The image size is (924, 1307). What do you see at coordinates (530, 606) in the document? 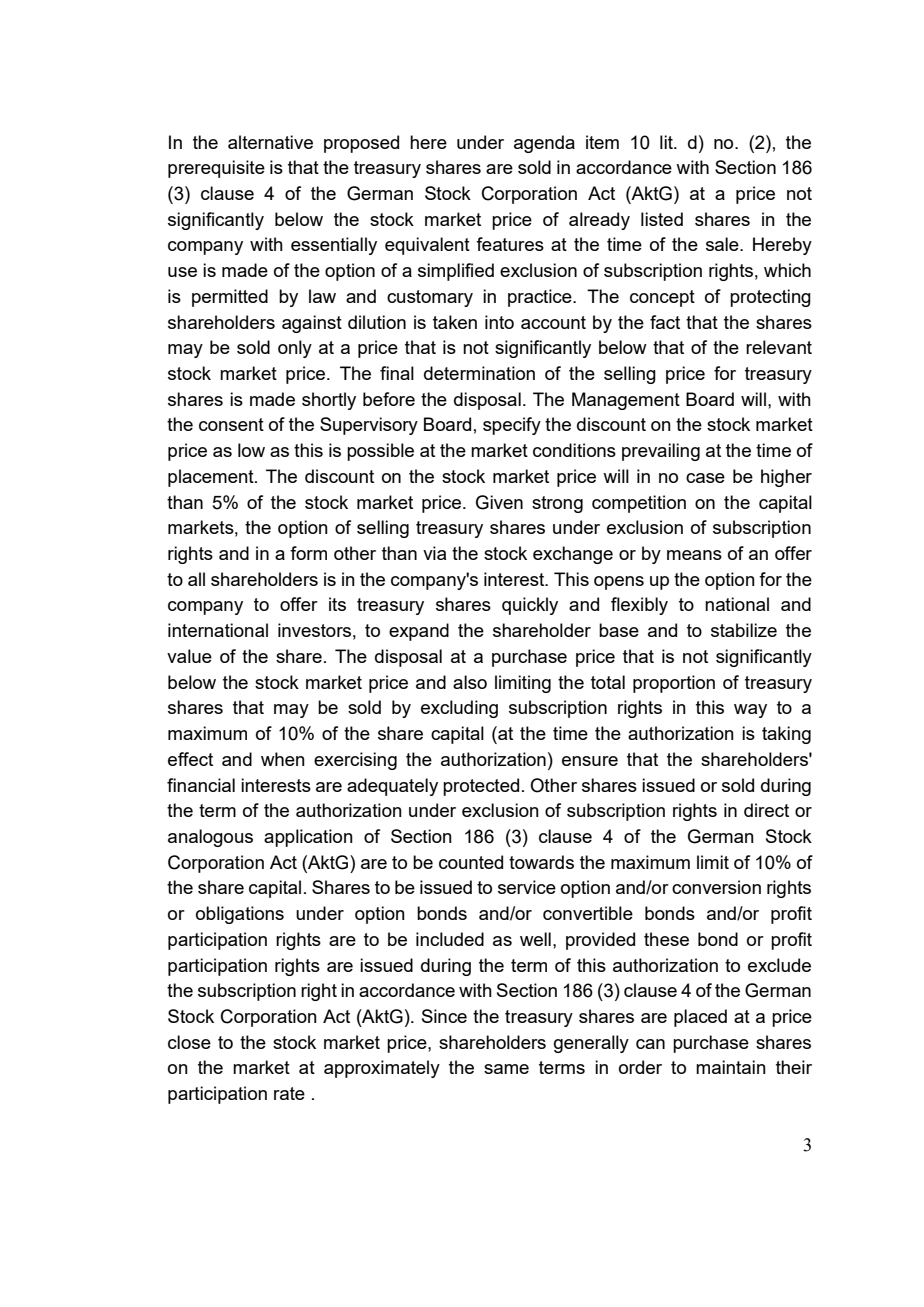
I see `quickly` at bounding box center [530, 606].
